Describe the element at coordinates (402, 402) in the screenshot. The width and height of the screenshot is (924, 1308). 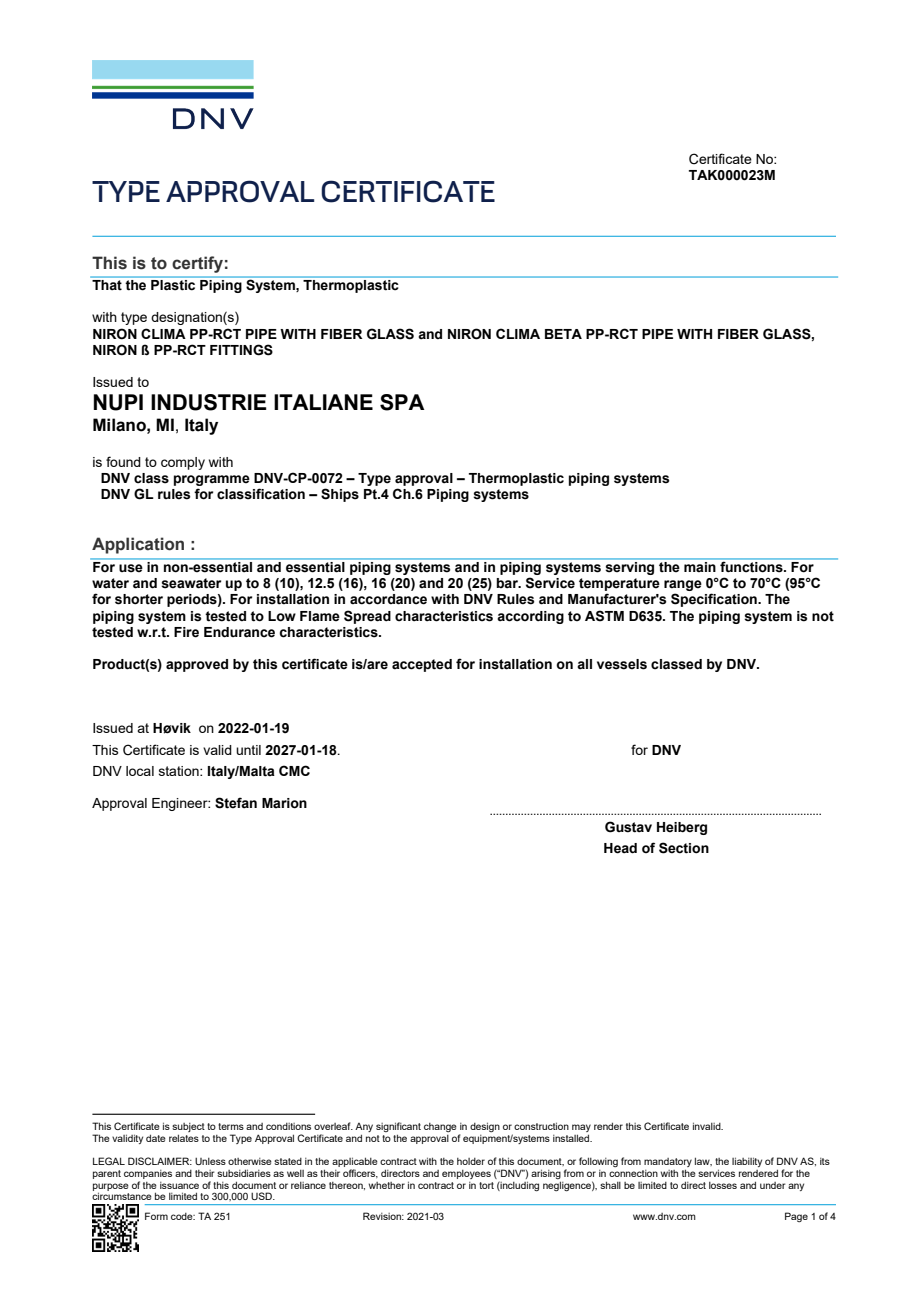
I see `SPA` at that location.
